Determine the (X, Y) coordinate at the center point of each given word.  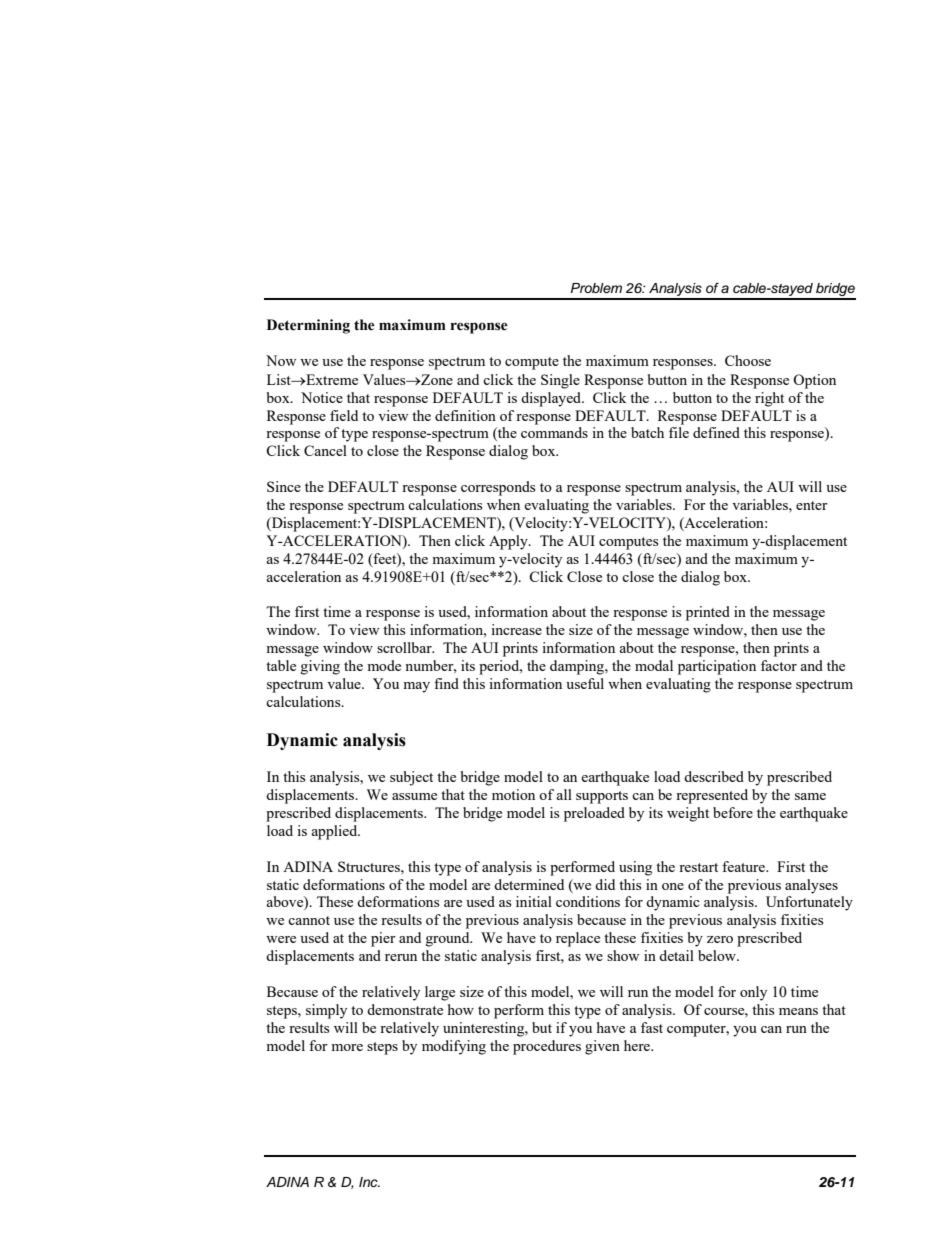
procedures (547, 1047)
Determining (308, 326)
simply (326, 1011)
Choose (748, 360)
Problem (596, 288)
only (753, 993)
